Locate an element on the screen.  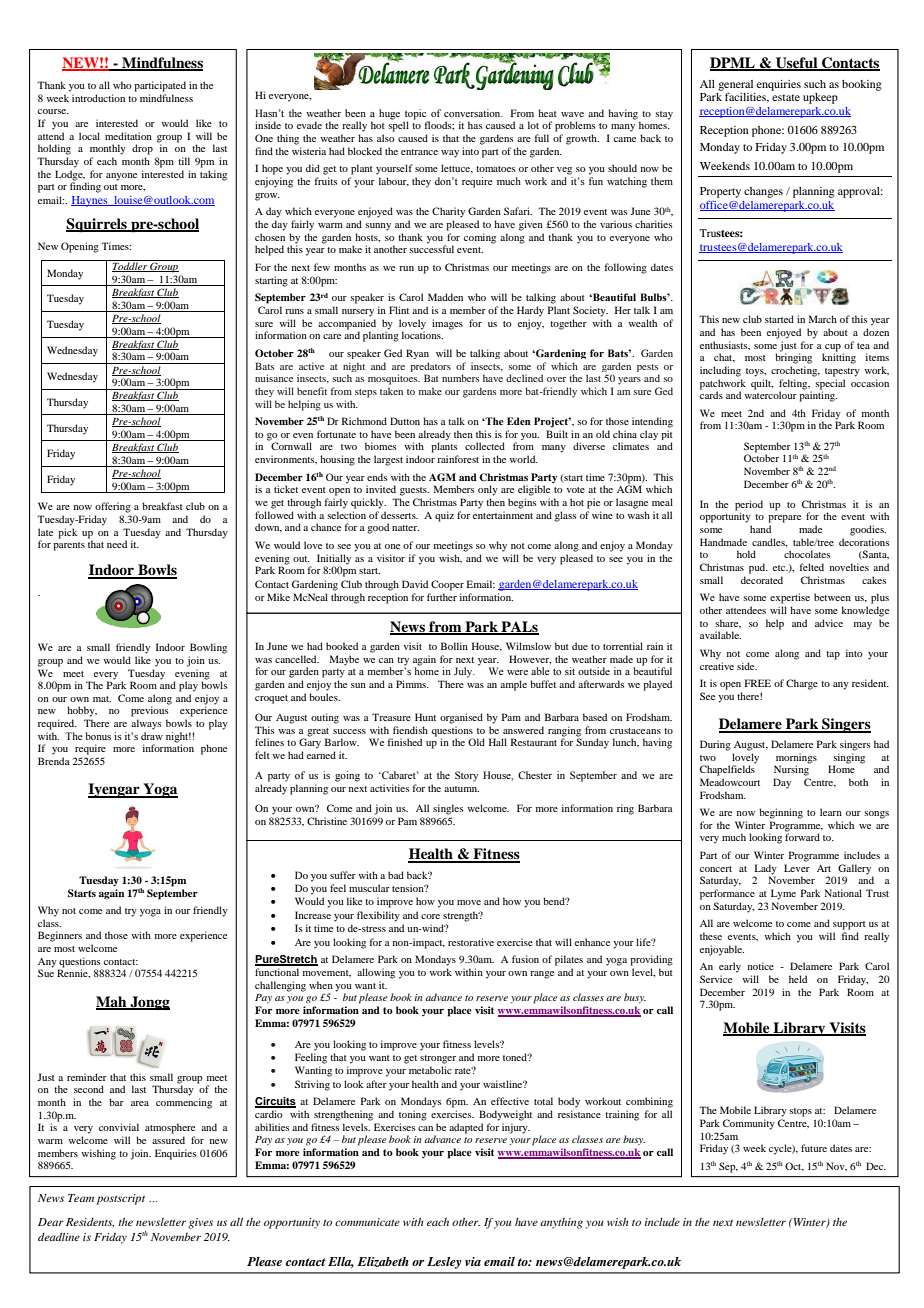
Lesley is located at coordinates (444, 1263).
